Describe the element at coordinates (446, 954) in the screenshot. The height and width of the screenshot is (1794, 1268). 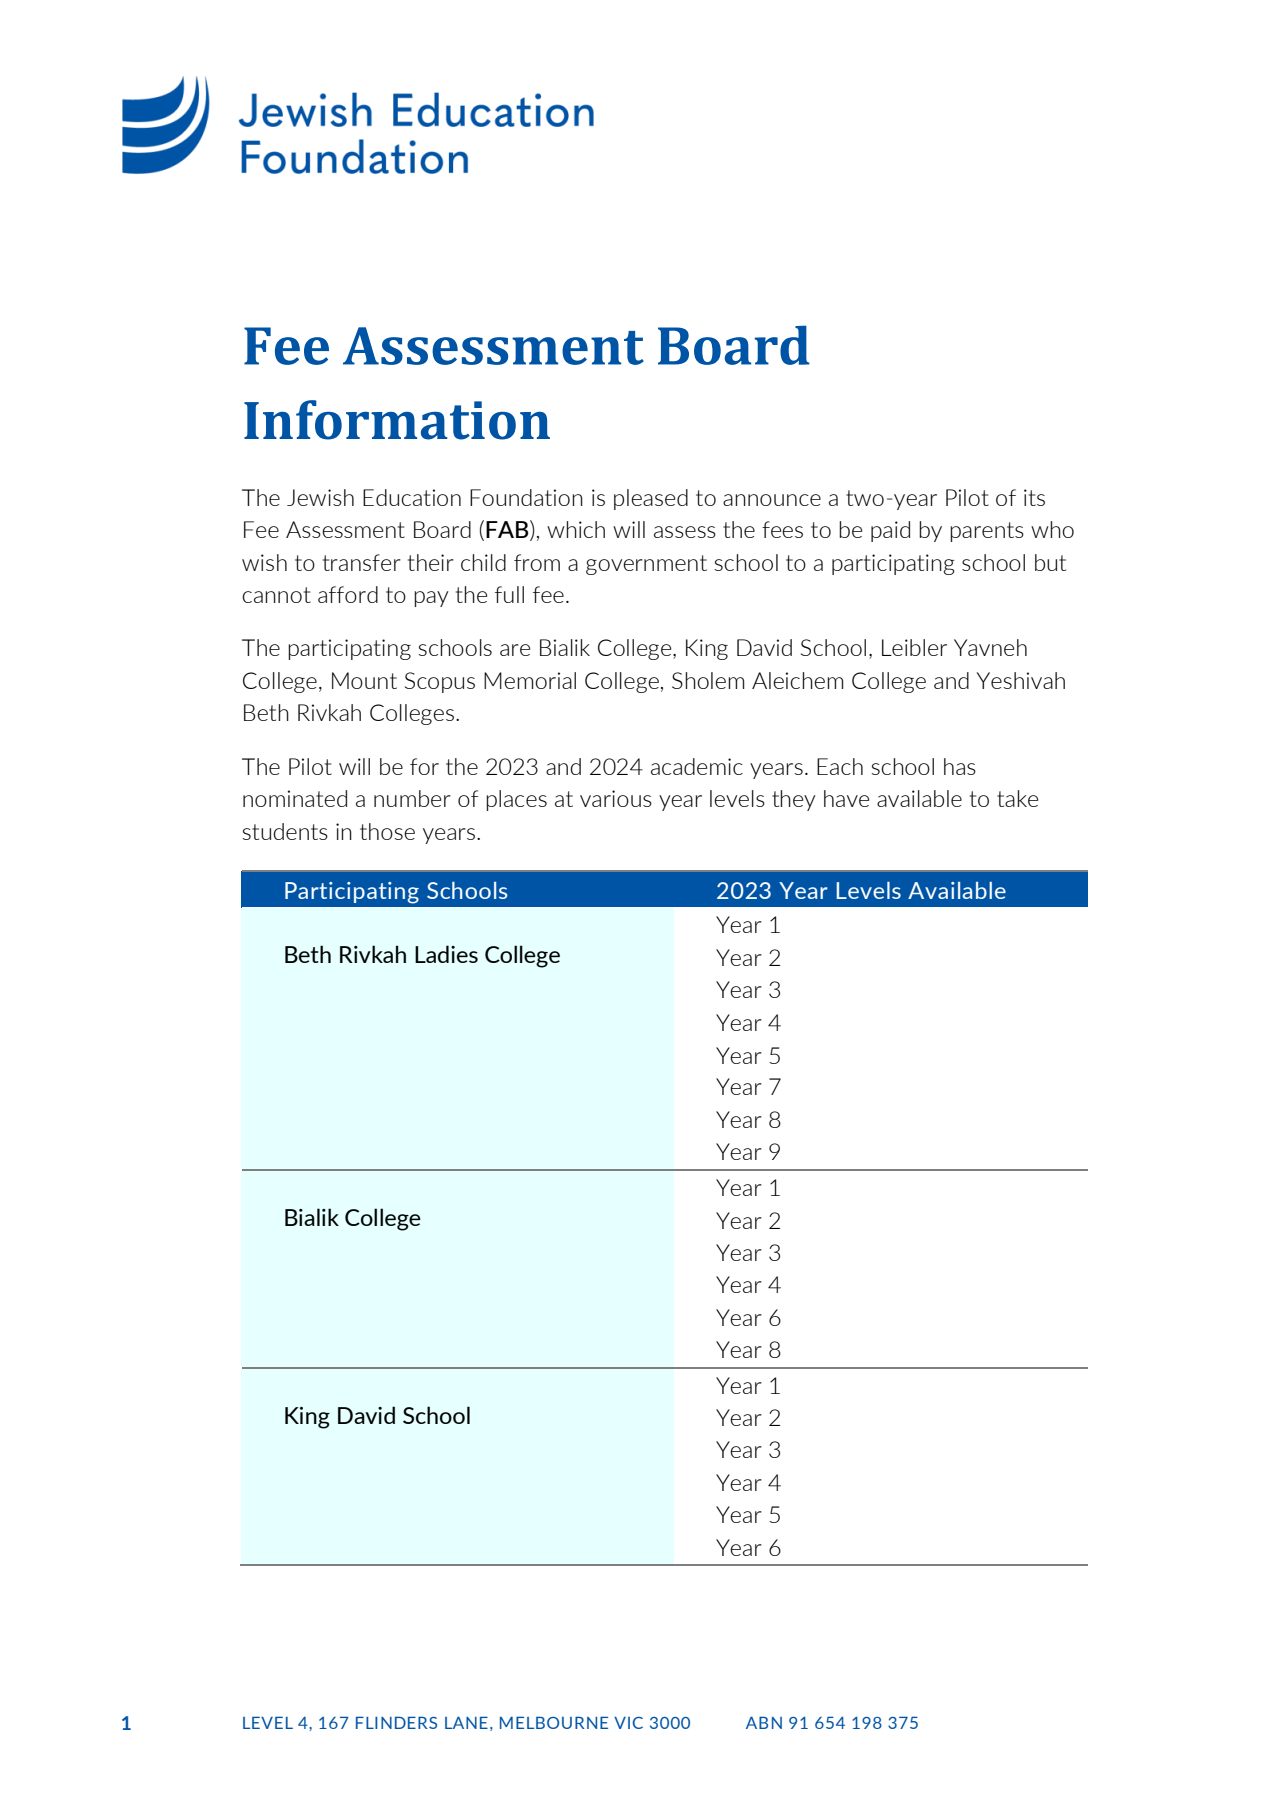
I see `Ladies` at that location.
